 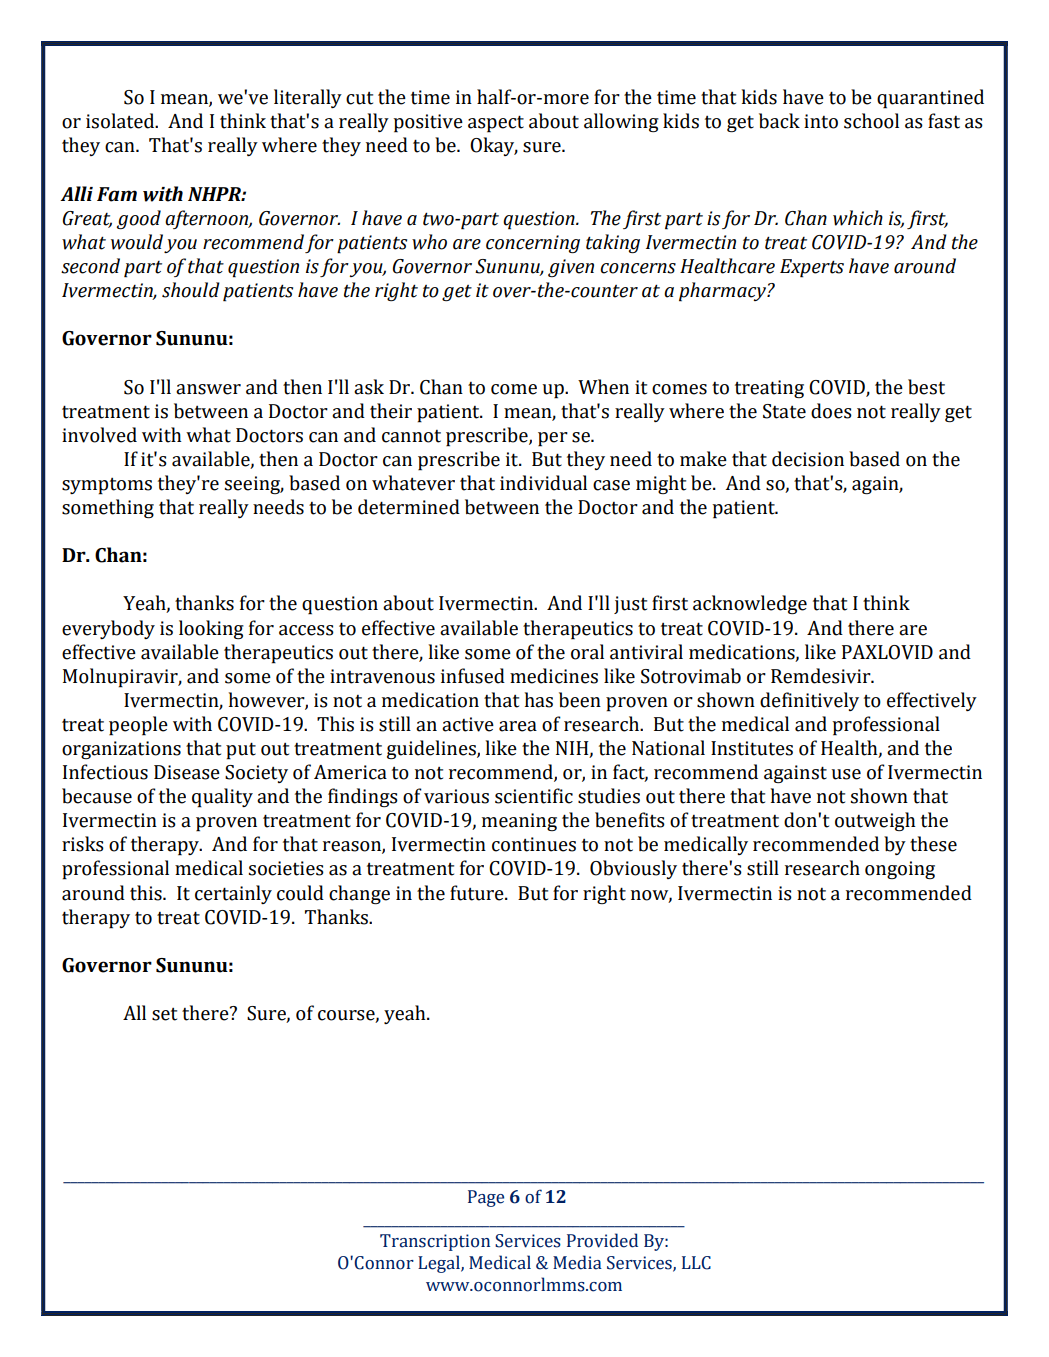 What do you see at coordinates (534, 844) in the image?
I see `continues` at bounding box center [534, 844].
